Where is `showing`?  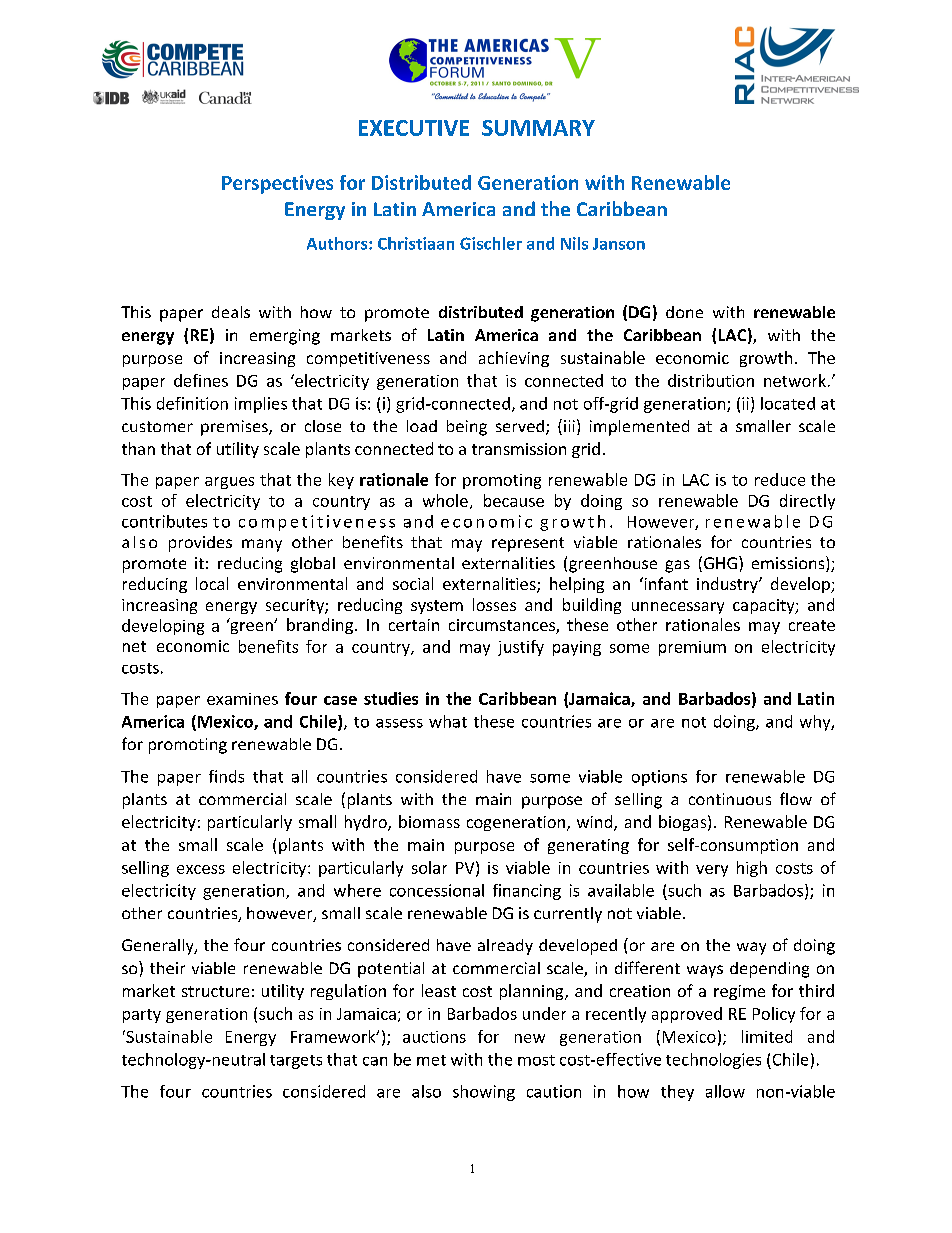 showing is located at coordinates (484, 1093).
